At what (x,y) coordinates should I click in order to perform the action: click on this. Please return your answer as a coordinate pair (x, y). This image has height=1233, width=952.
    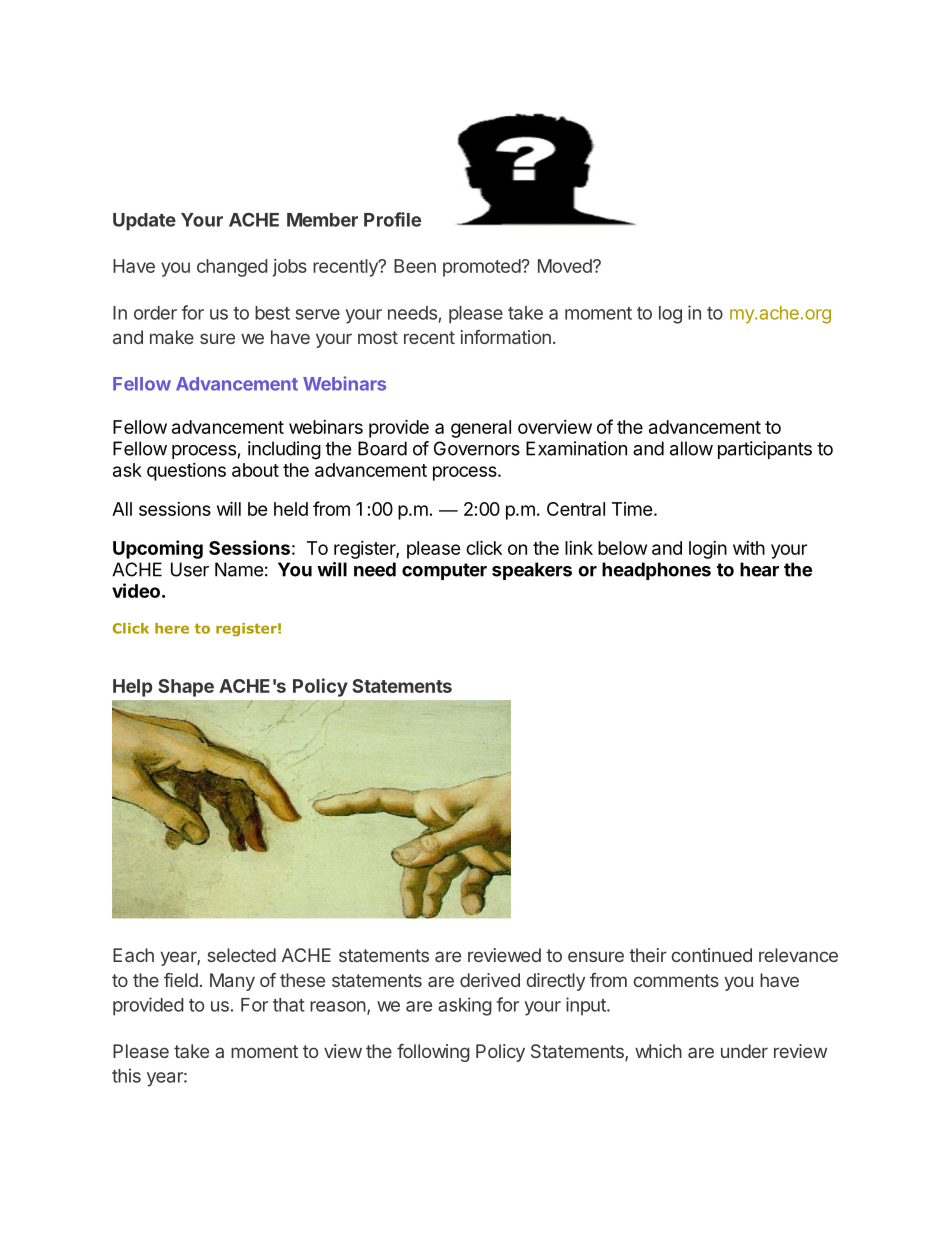
    Looking at the image, I should click on (126, 1075).
